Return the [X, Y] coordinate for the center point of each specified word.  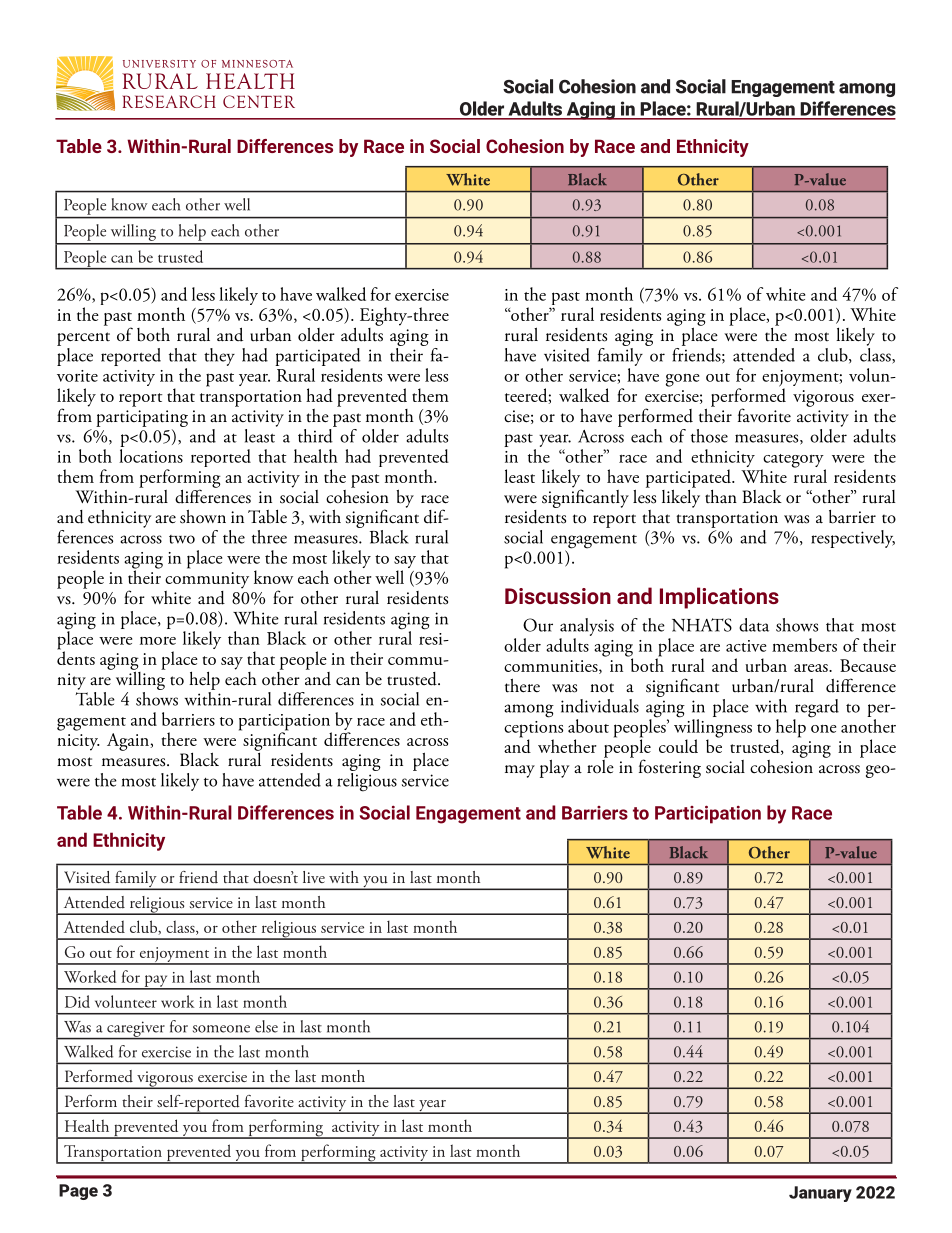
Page [78, 1192]
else [266, 1026]
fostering [670, 768]
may [520, 771]
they [219, 357]
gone [682, 380]
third [316, 434]
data [754, 625]
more [158, 640]
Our [538, 625]
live [314, 877]
